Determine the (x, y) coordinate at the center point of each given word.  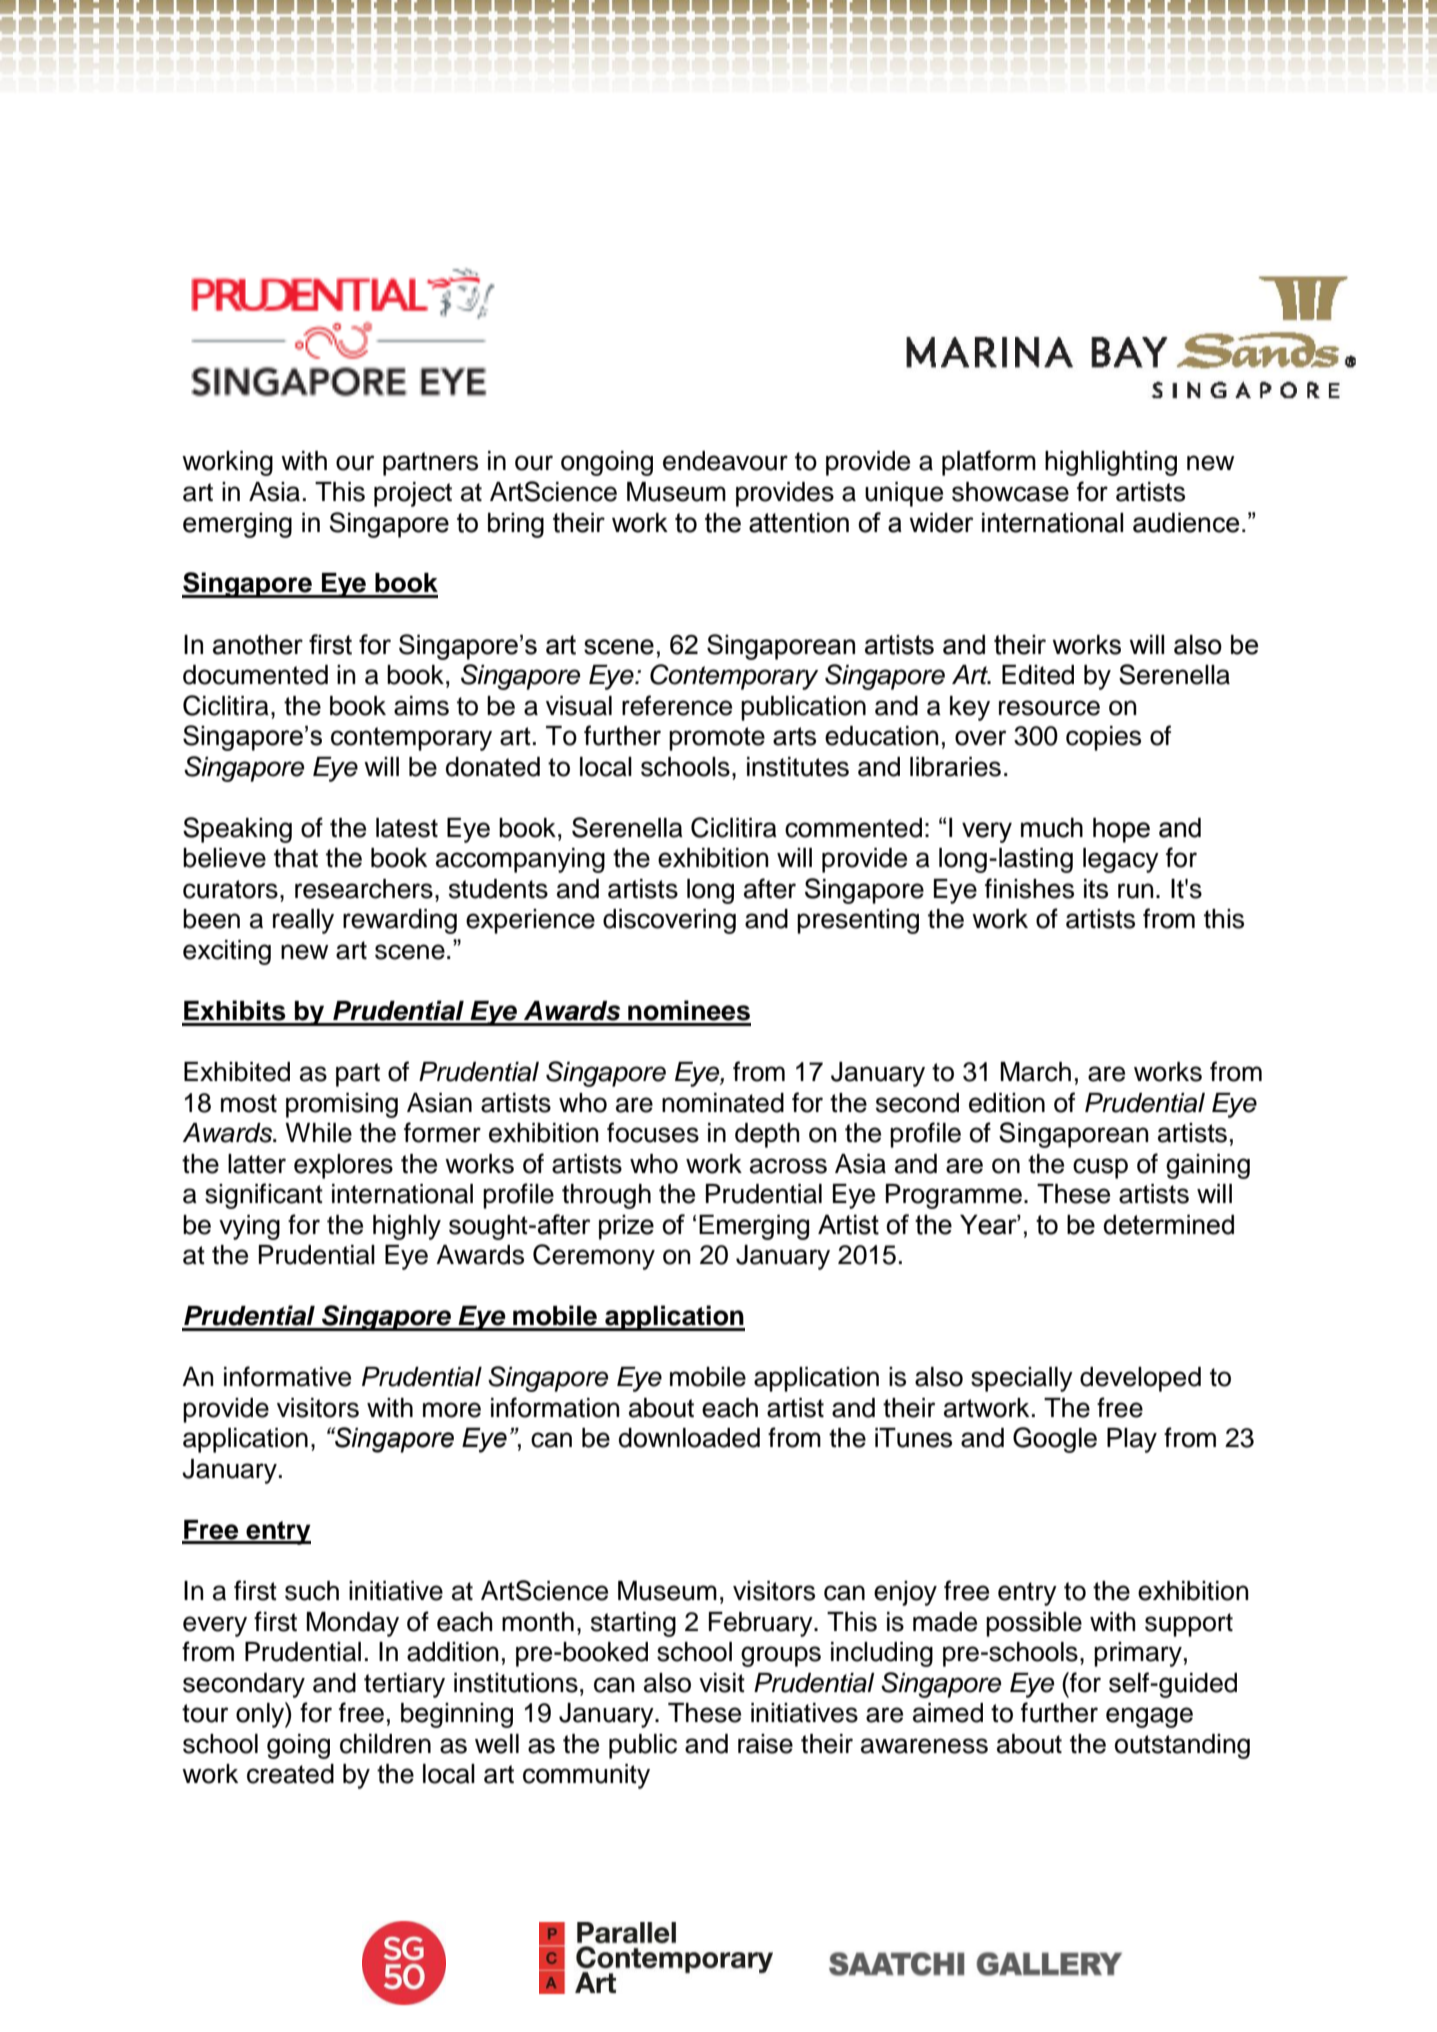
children (385, 1744)
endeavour (725, 461)
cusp (1100, 1168)
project (413, 494)
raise (765, 1744)
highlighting (1111, 463)
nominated (723, 1103)
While (318, 1133)
